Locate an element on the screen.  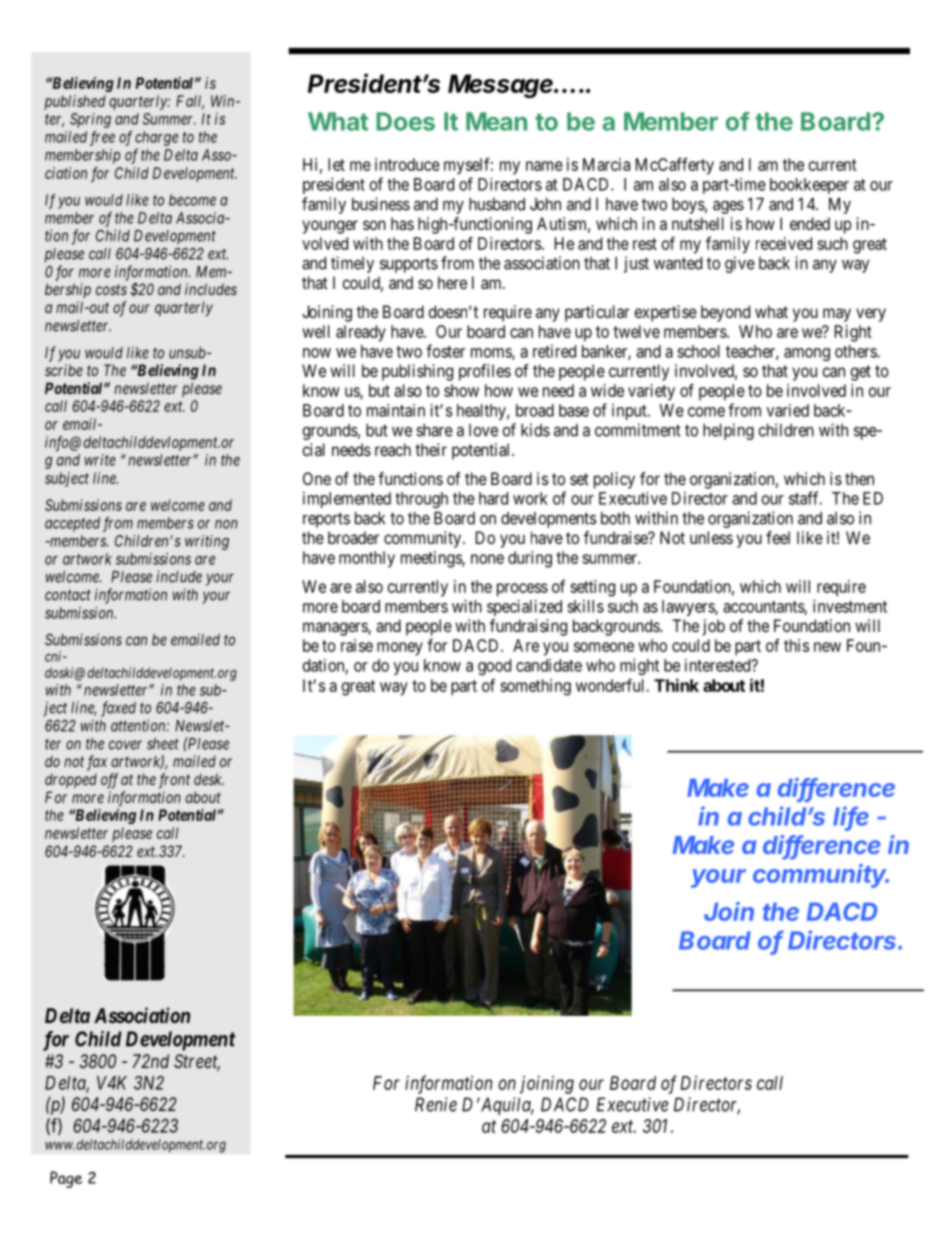
contact is located at coordinates (68, 595).
